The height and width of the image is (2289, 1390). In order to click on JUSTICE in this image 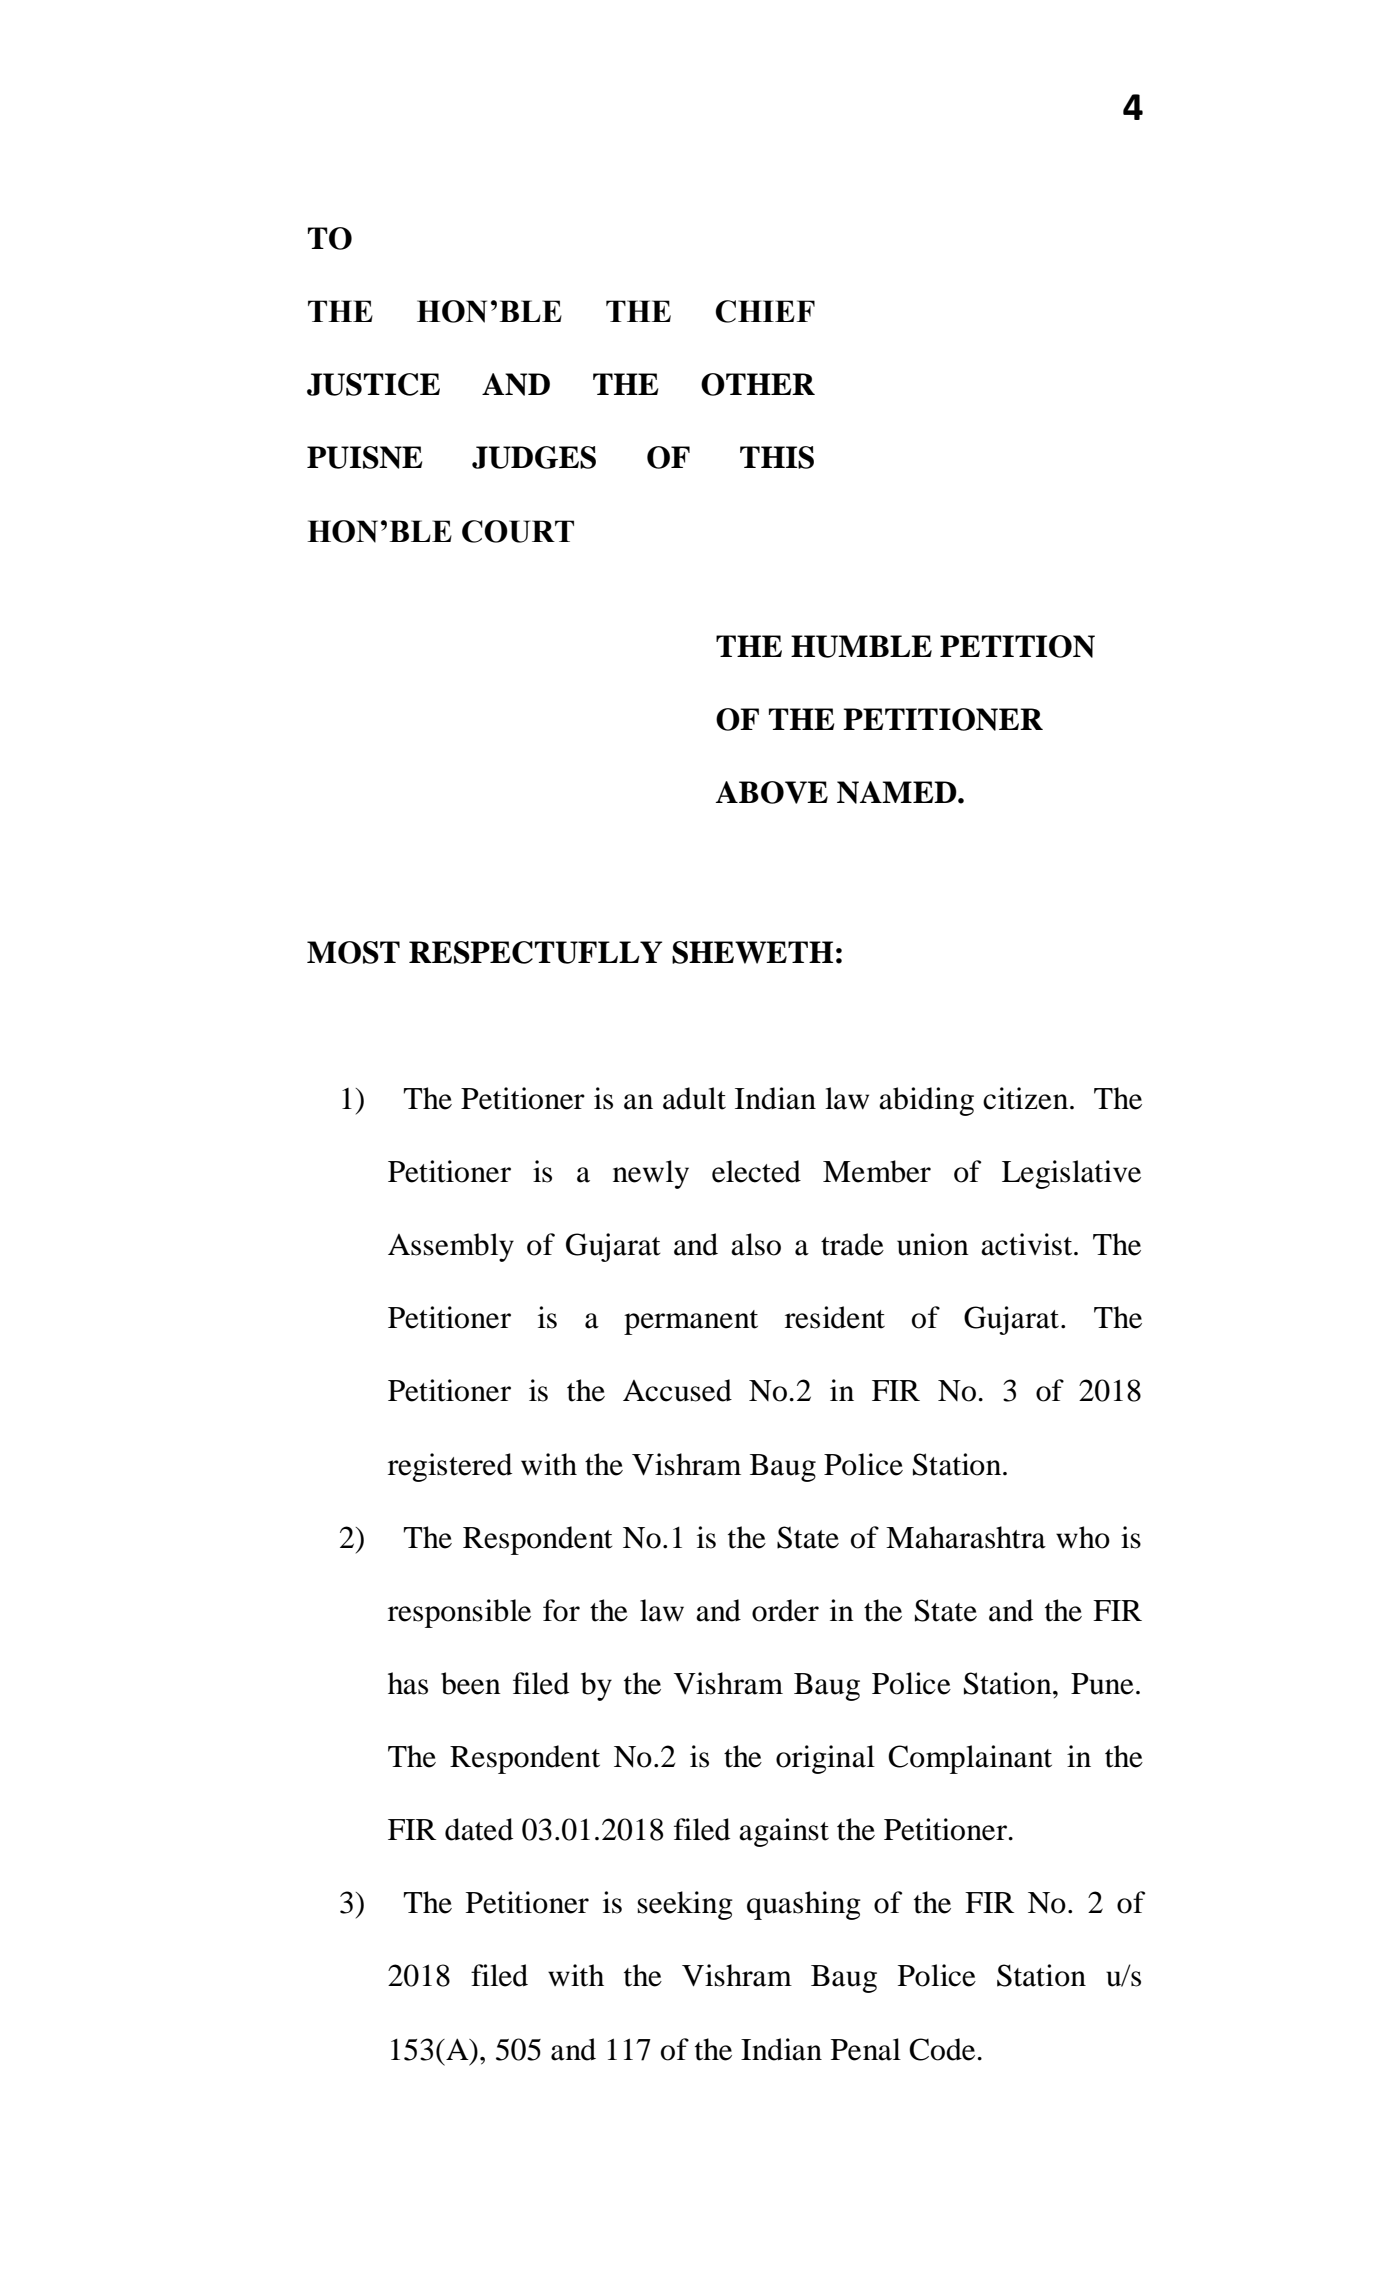, I will do `click(373, 384)`.
